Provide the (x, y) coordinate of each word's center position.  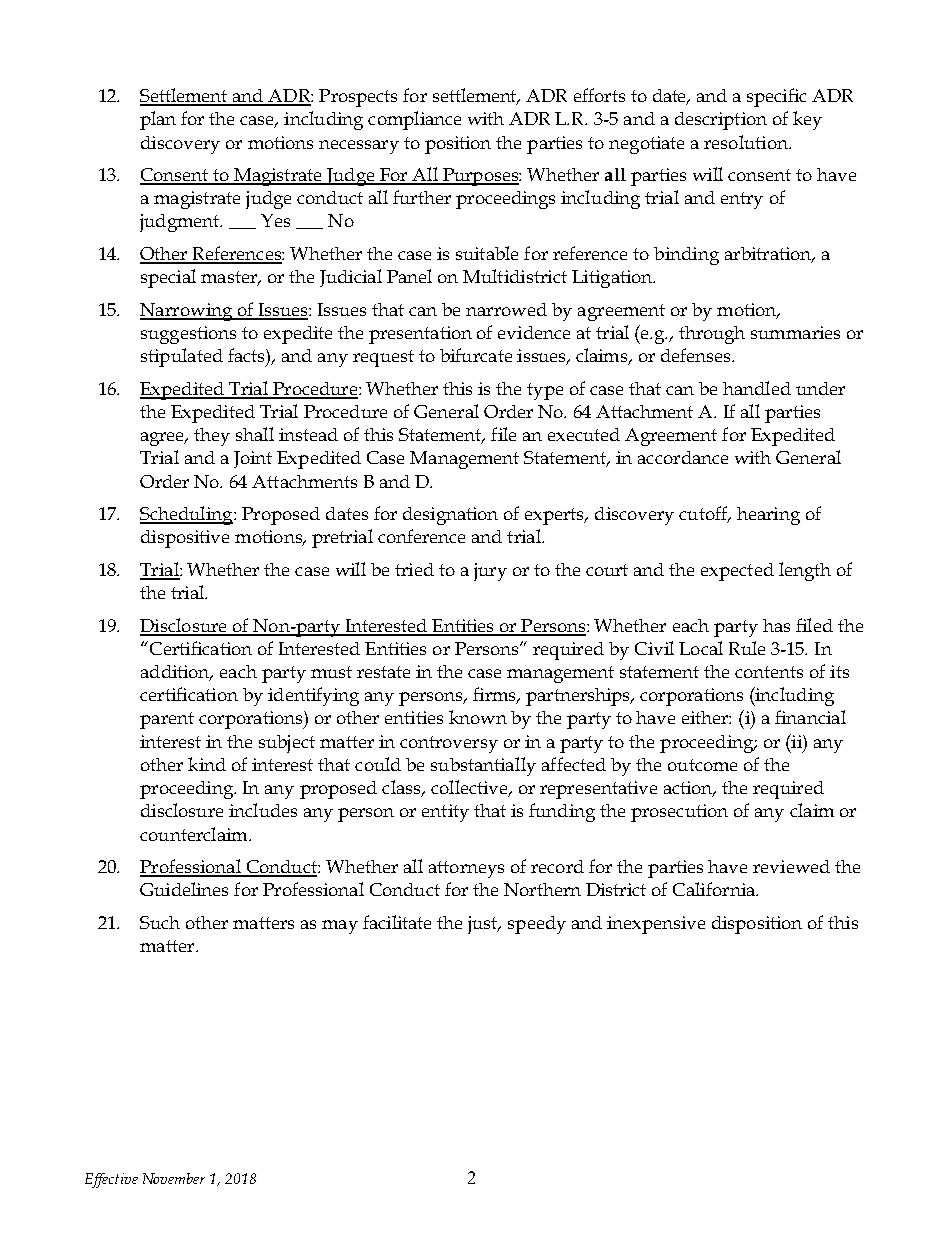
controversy (449, 744)
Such (160, 922)
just (484, 925)
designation (450, 516)
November (174, 1178)
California (715, 889)
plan (158, 120)
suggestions (188, 335)
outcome (702, 765)
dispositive (185, 539)
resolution (747, 142)
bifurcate (476, 355)
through (712, 335)
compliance (414, 120)
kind (207, 764)
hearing (768, 516)
